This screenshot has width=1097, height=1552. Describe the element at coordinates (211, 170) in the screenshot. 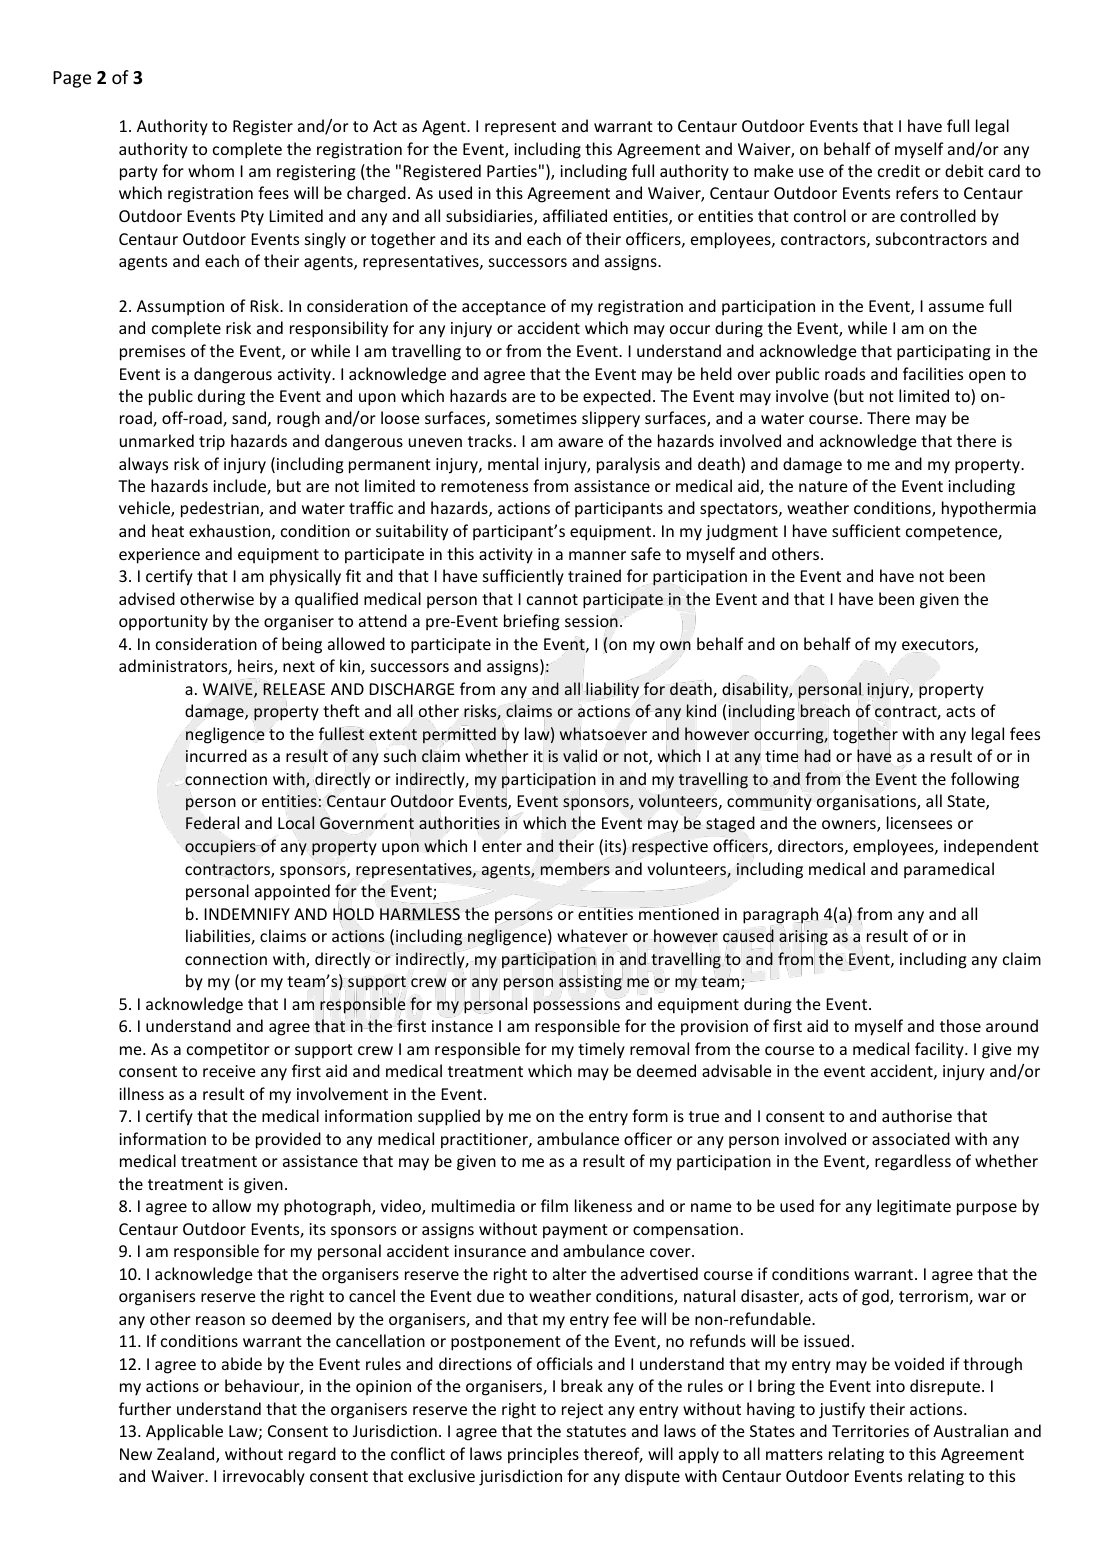

I see `whom` at that location.
